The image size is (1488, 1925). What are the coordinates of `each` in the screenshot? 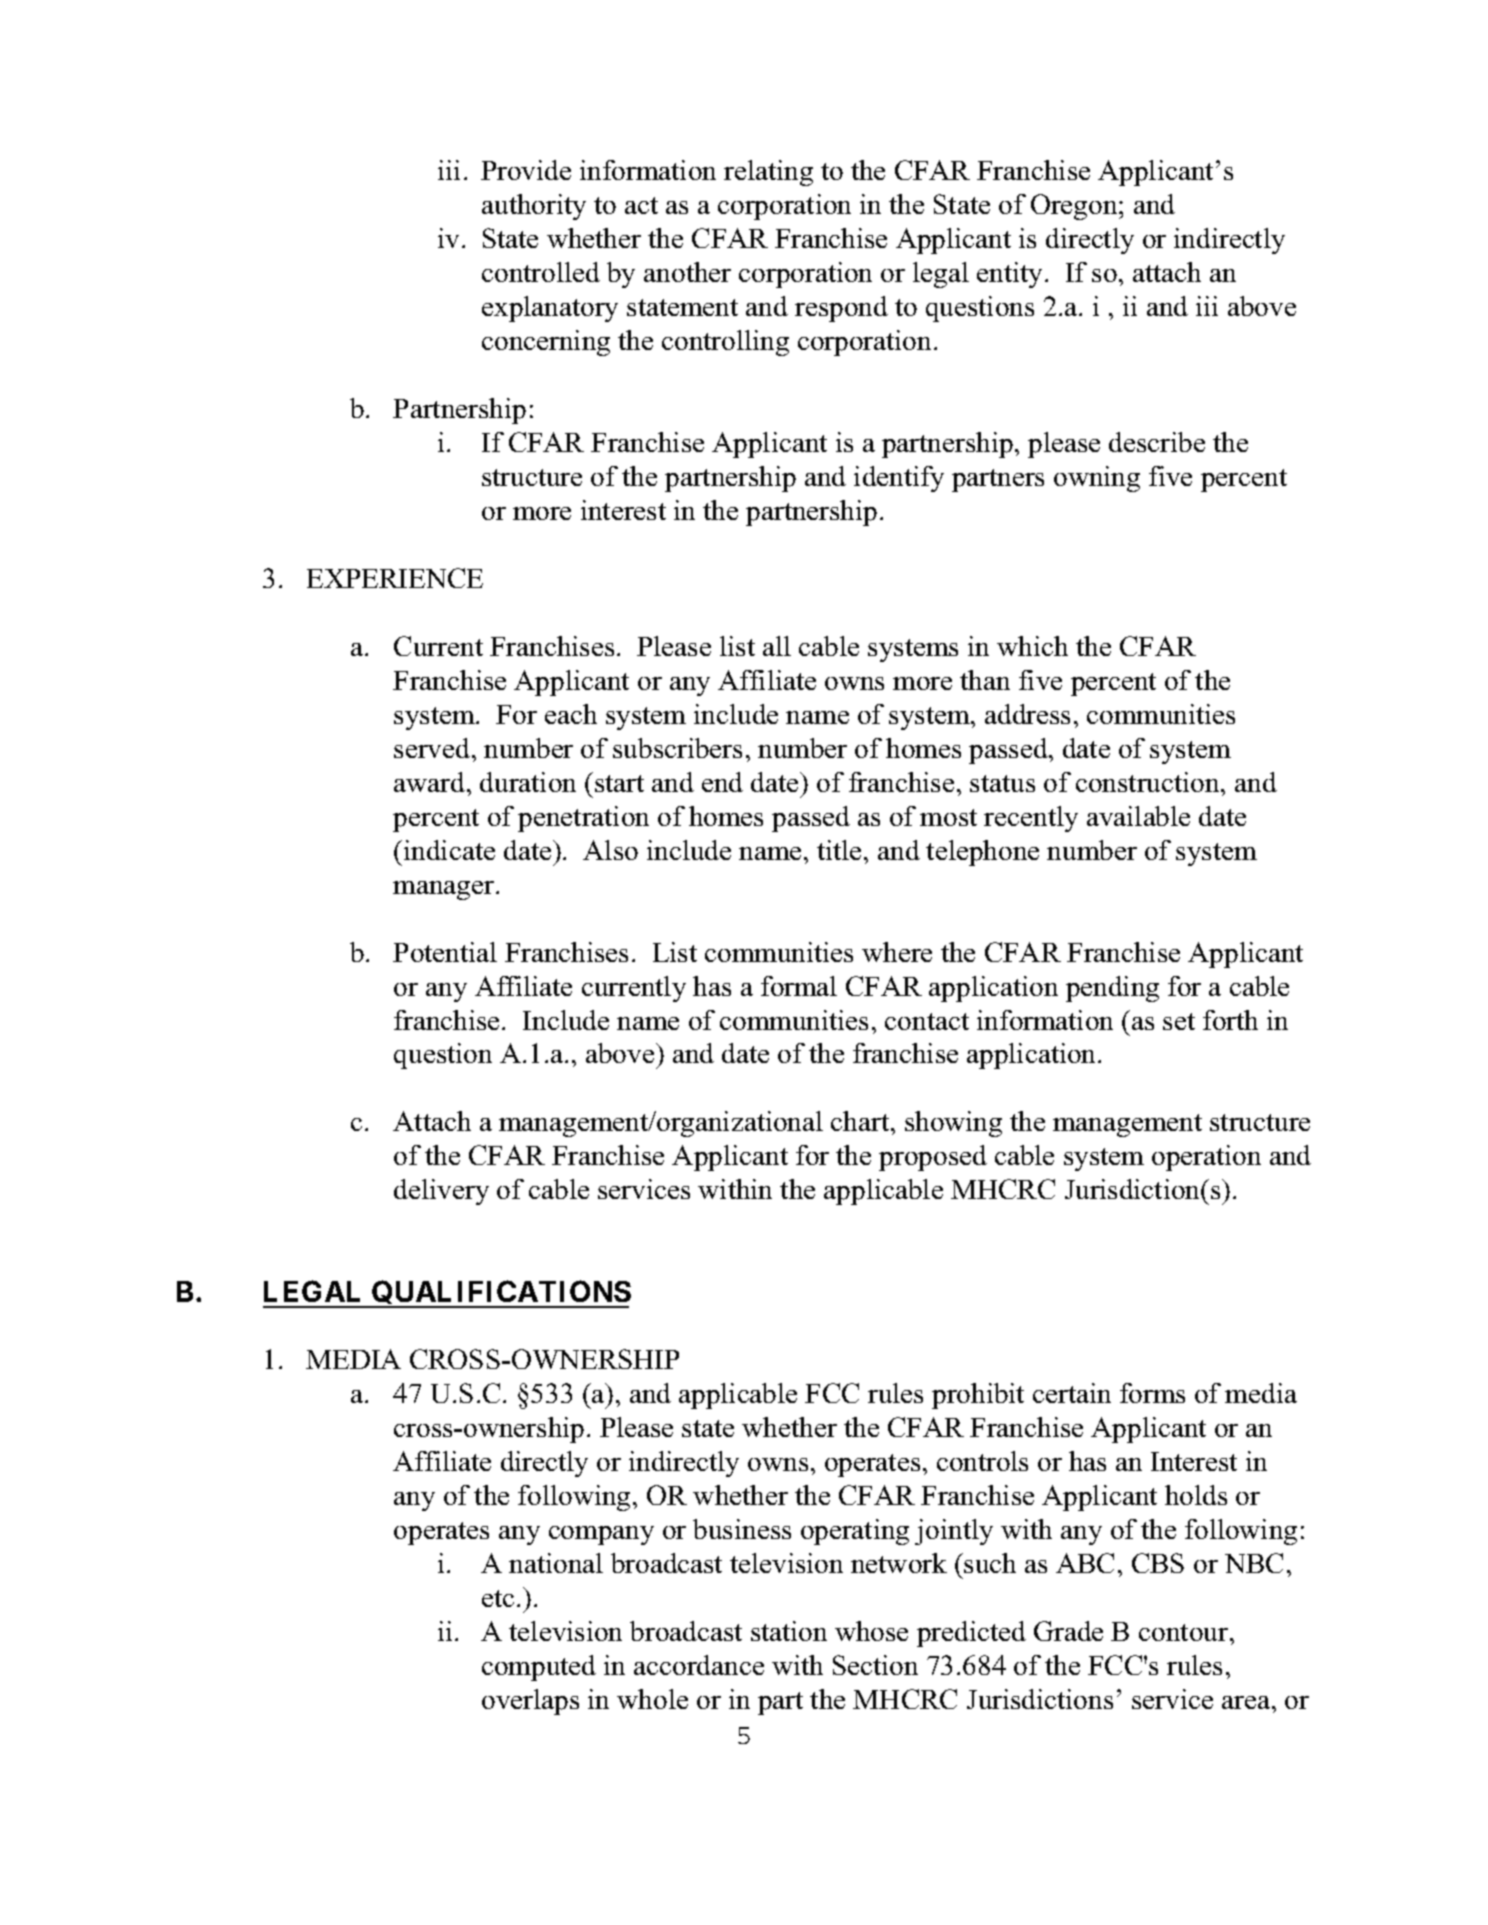 It's located at (571, 714).
